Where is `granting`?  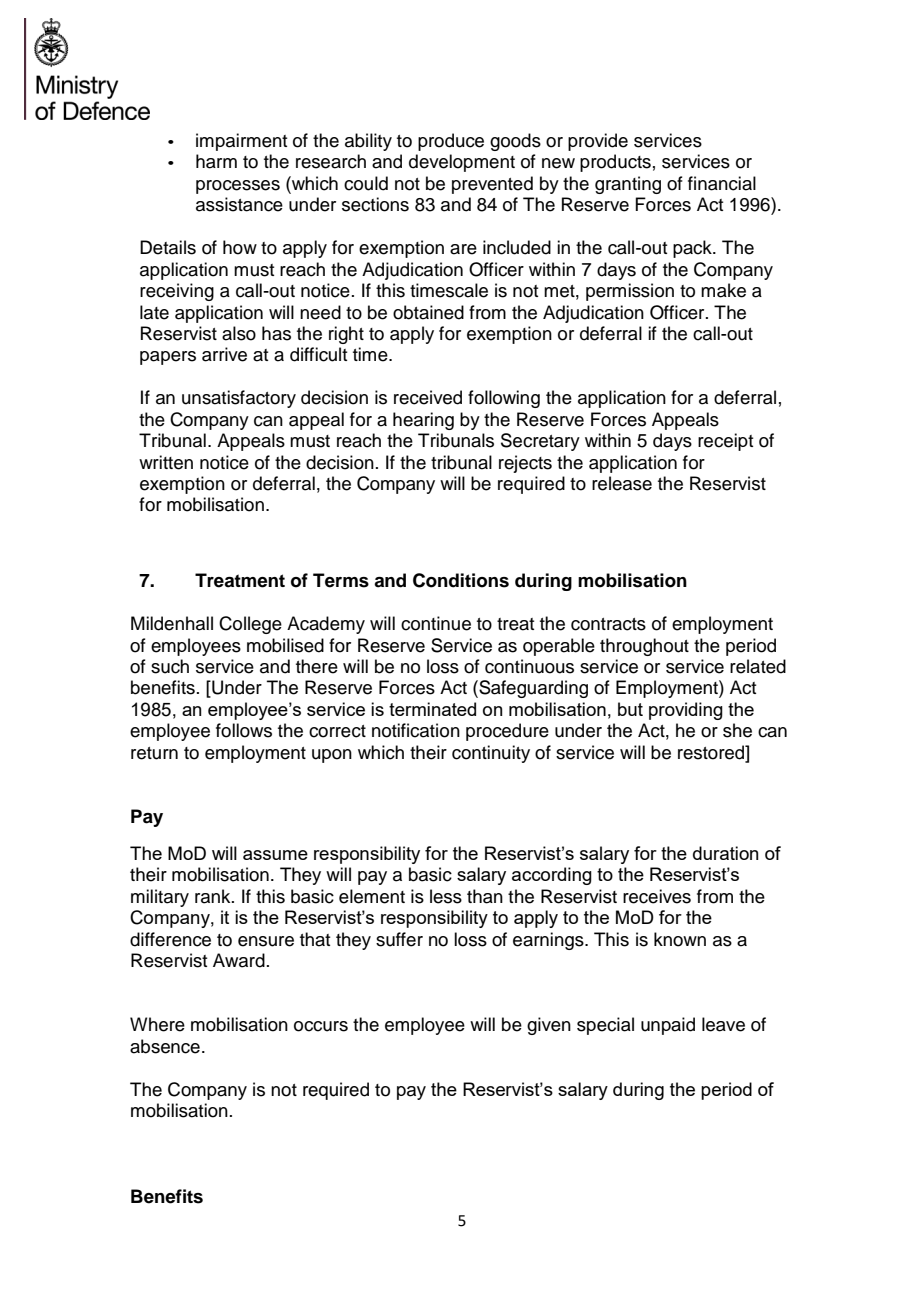 granting is located at coordinates (628, 185).
